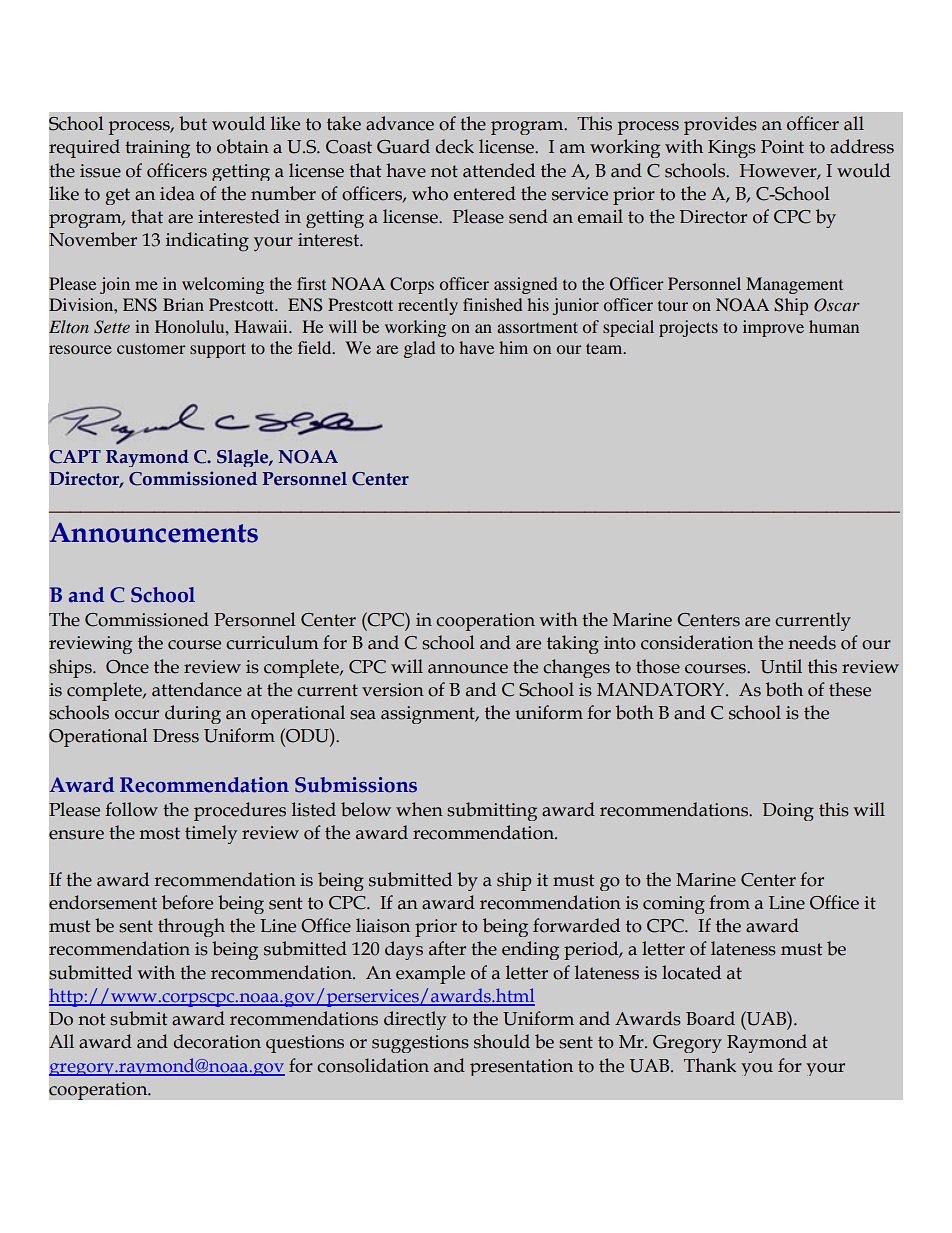 This document has width=952, height=1233. I want to click on version, so click(393, 690).
